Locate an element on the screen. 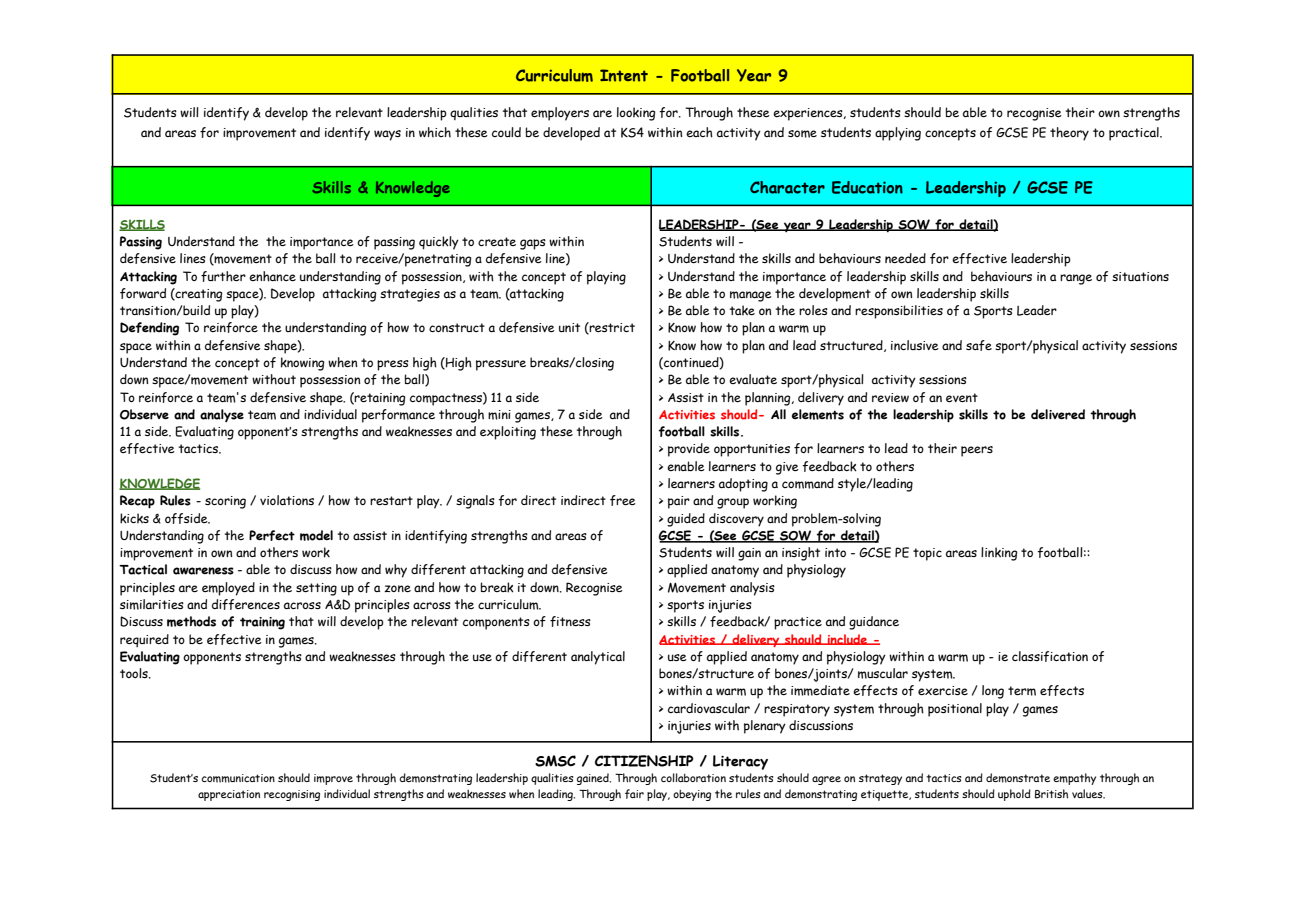 This screenshot has height=924, width=1307. linking is located at coordinates (999, 554).
